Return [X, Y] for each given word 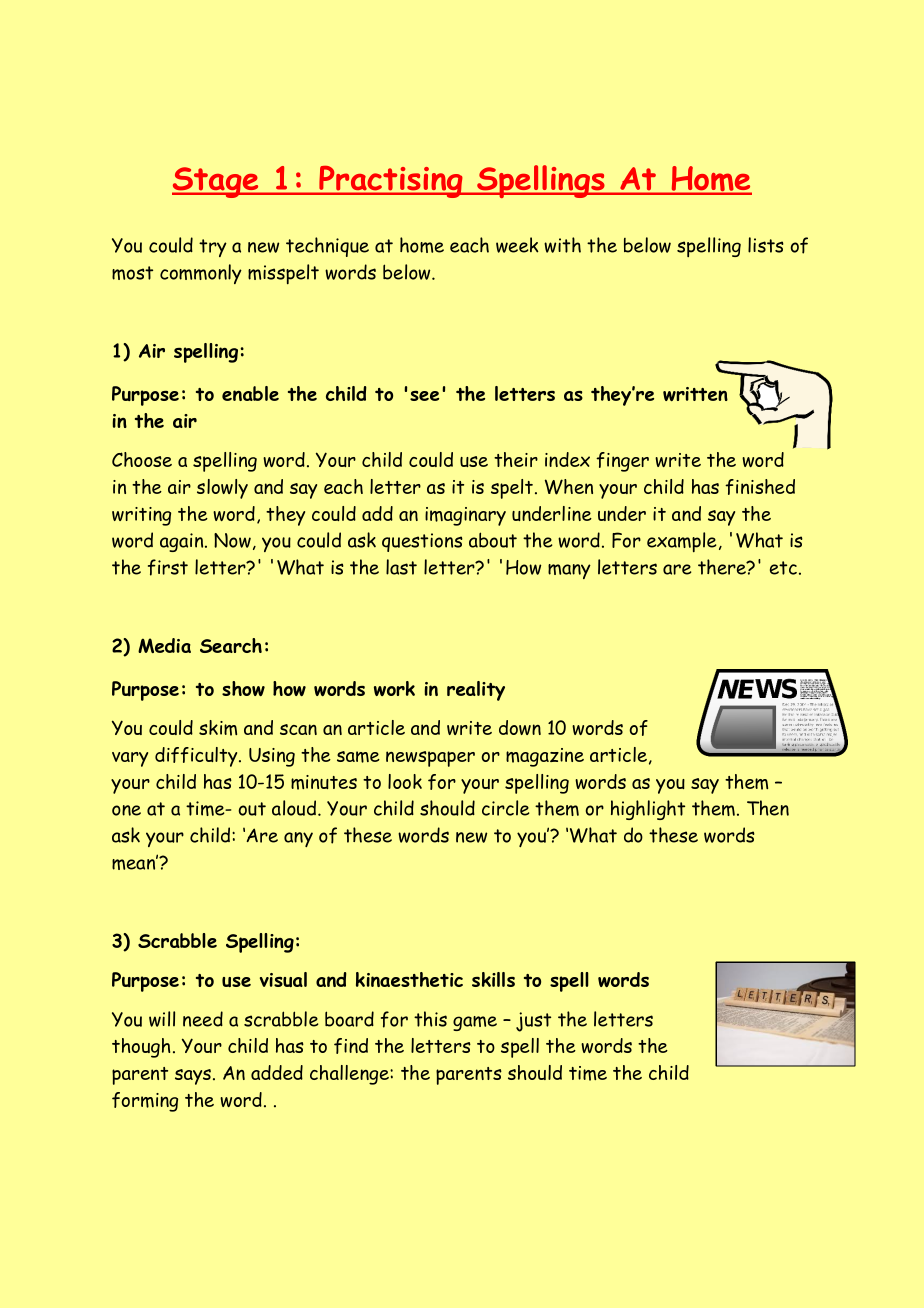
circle [505, 808]
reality [476, 691]
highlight [648, 810]
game [475, 1023]
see [424, 396]
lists [766, 245]
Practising [391, 182]
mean [135, 863]
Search [231, 645]
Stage [216, 182]
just [533, 1022]
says [194, 1077]
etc [783, 568]
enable [250, 393]
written [695, 394]
